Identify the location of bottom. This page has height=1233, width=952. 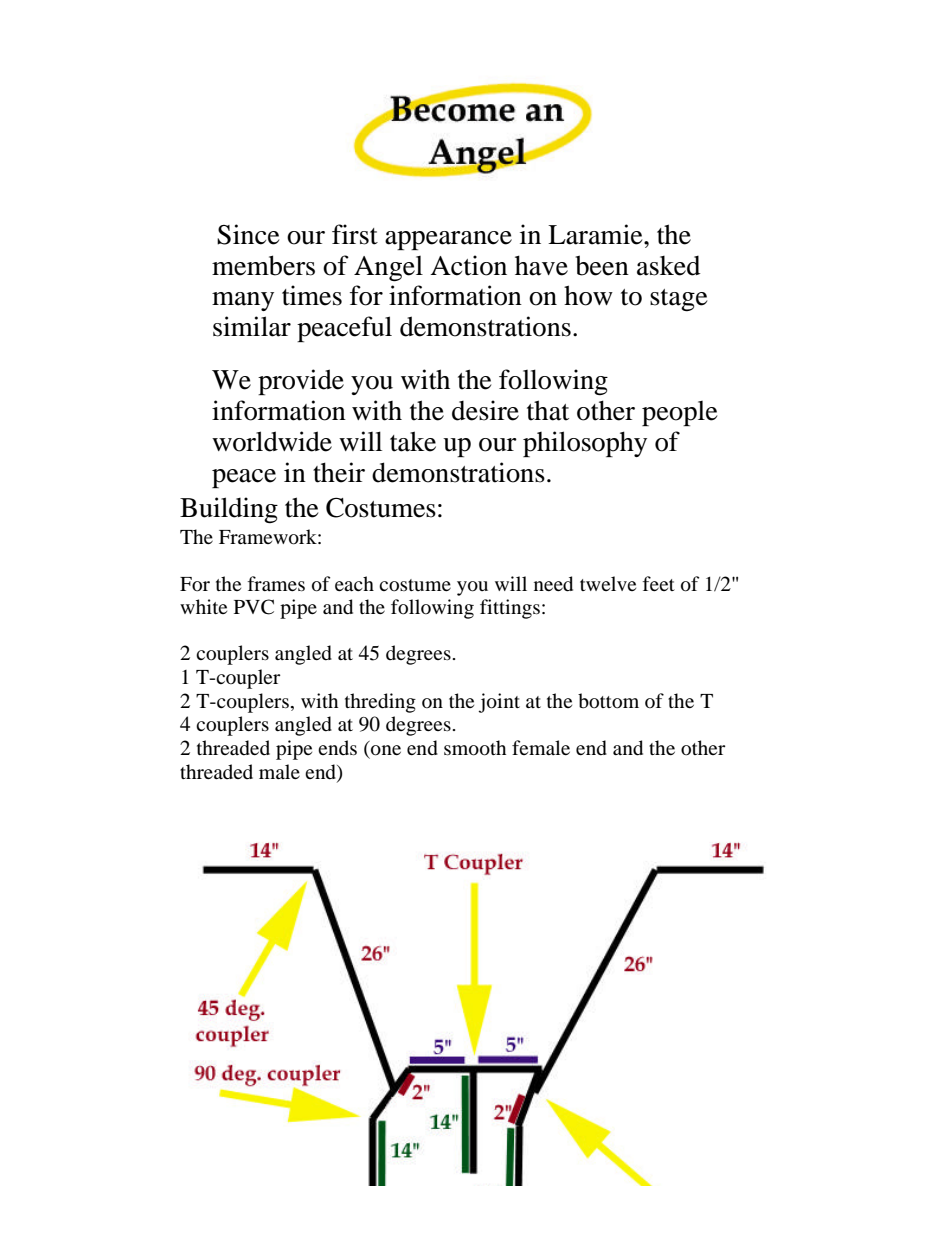
(608, 701).
